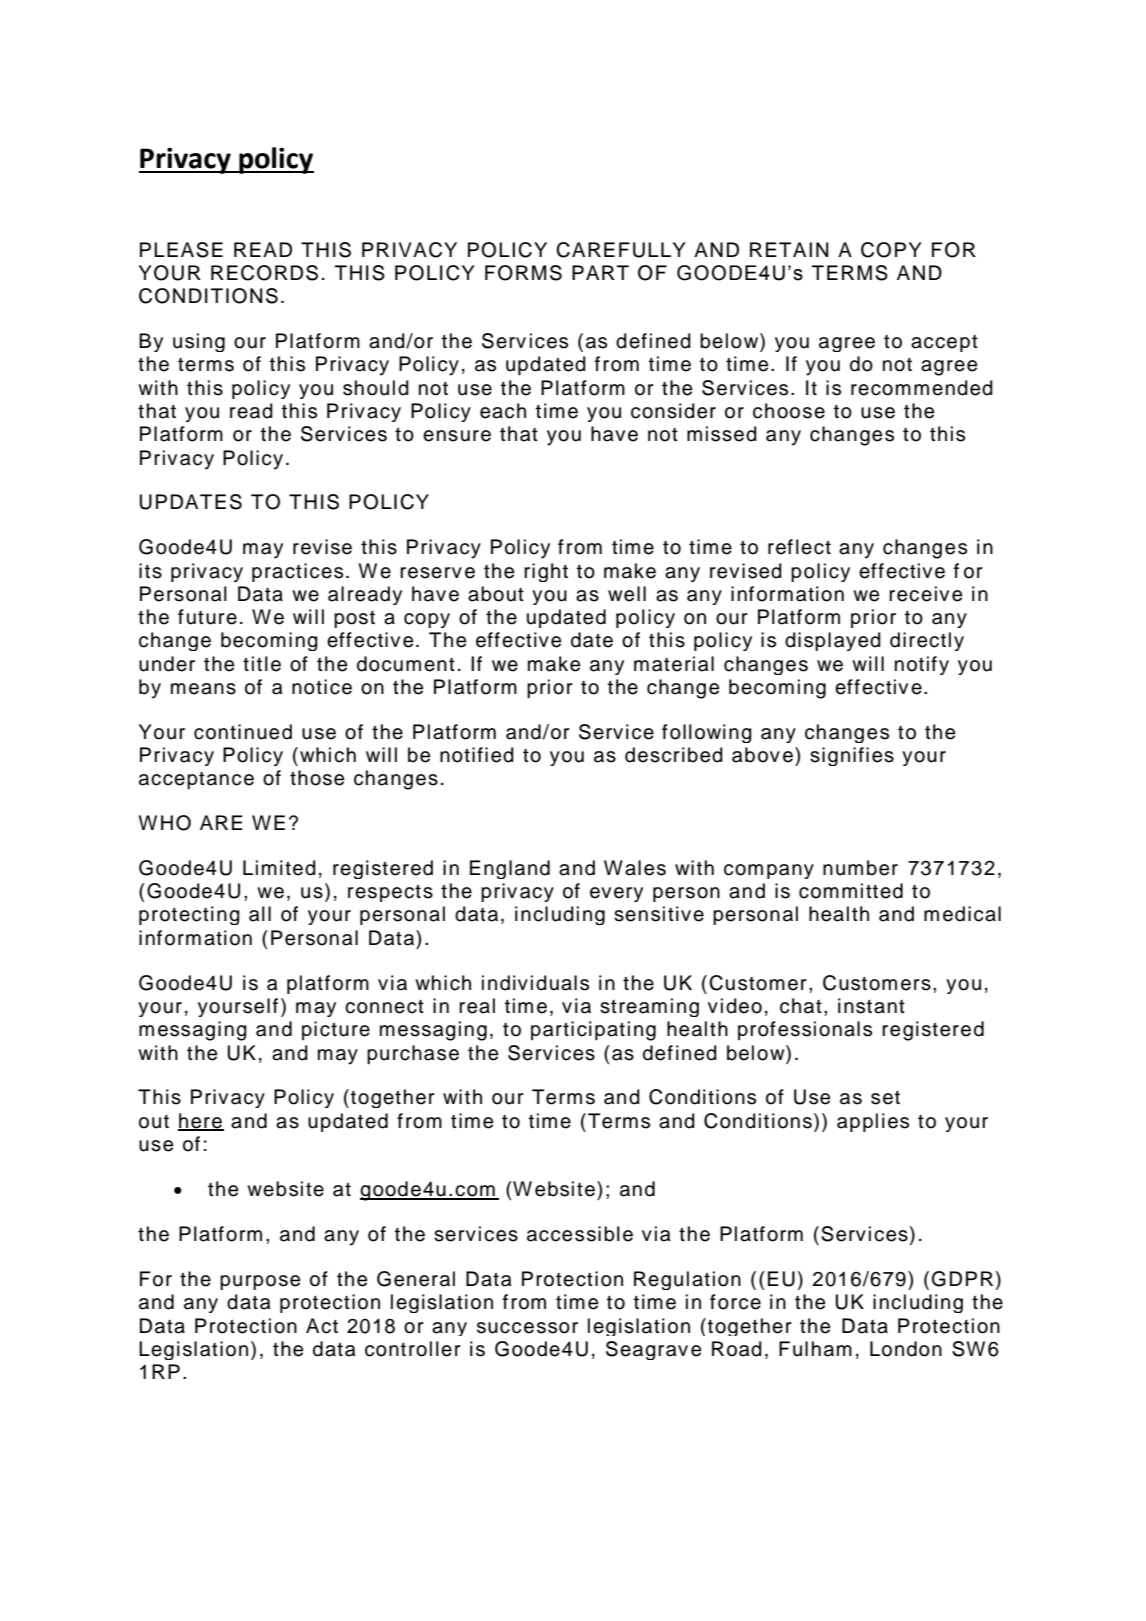 Image resolution: width=1146 pixels, height=1621 pixels. What do you see at coordinates (535, 983) in the screenshot?
I see `individuals` at bounding box center [535, 983].
